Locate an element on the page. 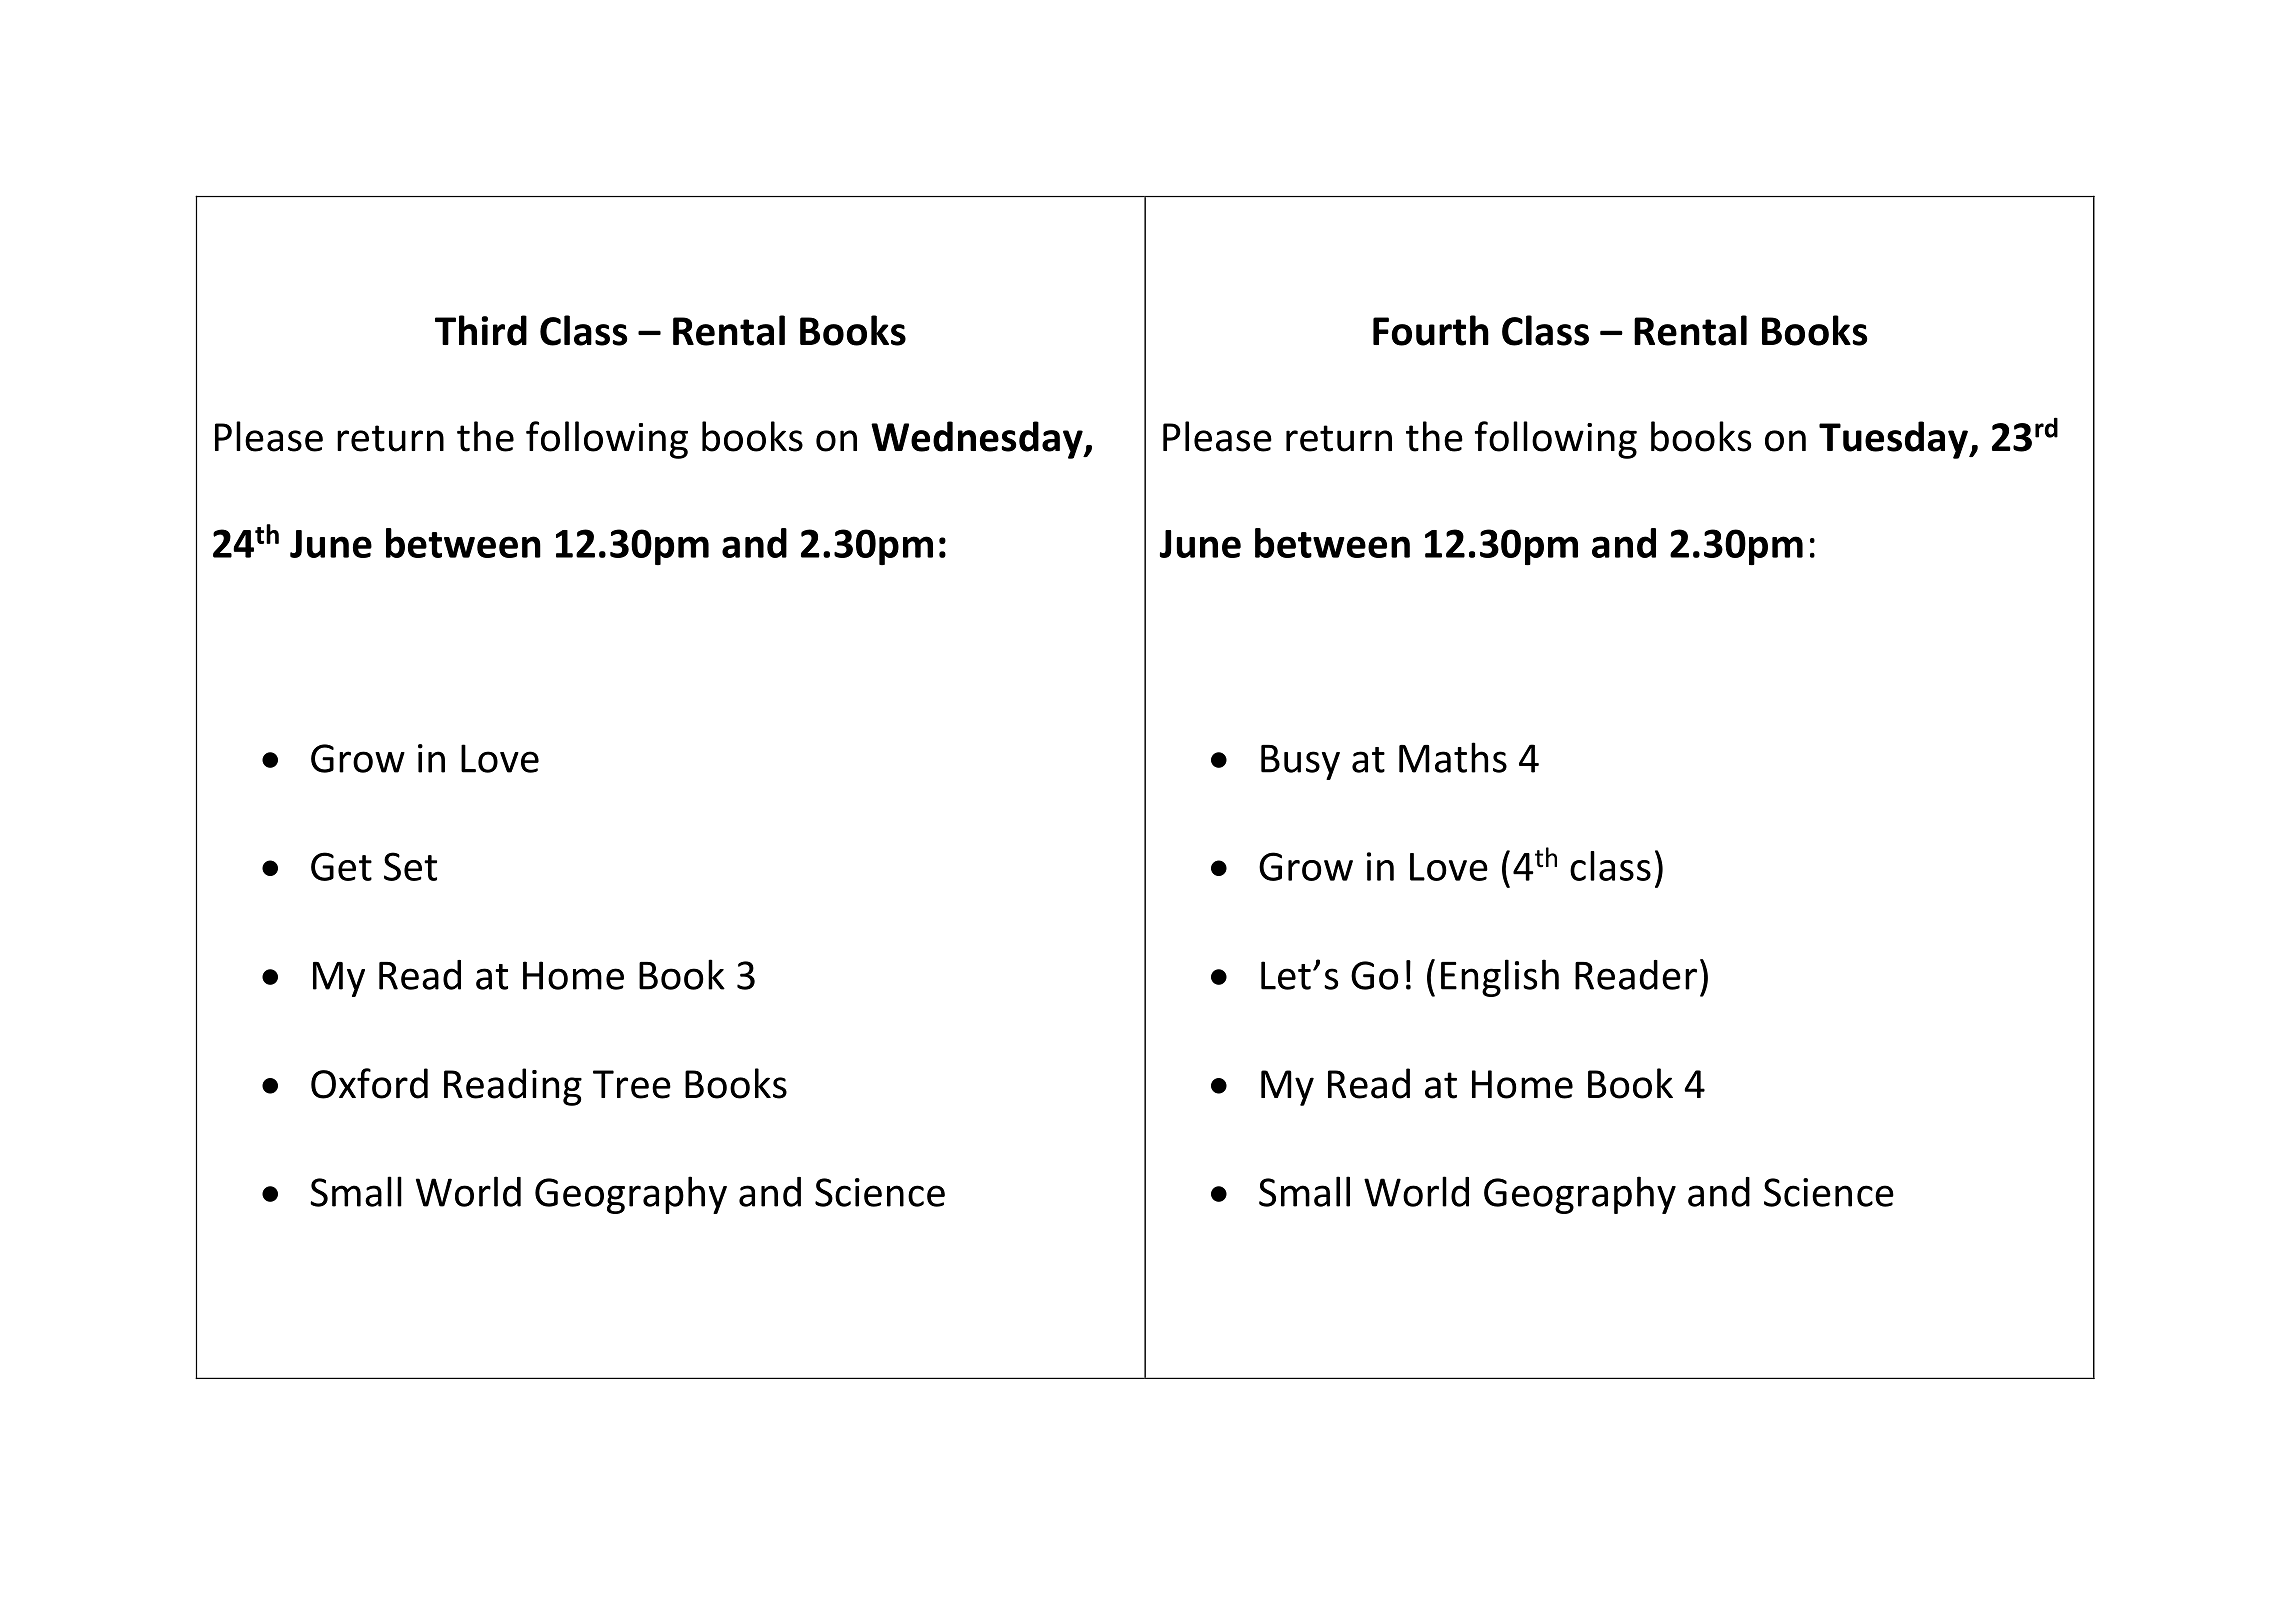 This image has height=1619, width=2290. Third is located at coordinates (481, 330).
